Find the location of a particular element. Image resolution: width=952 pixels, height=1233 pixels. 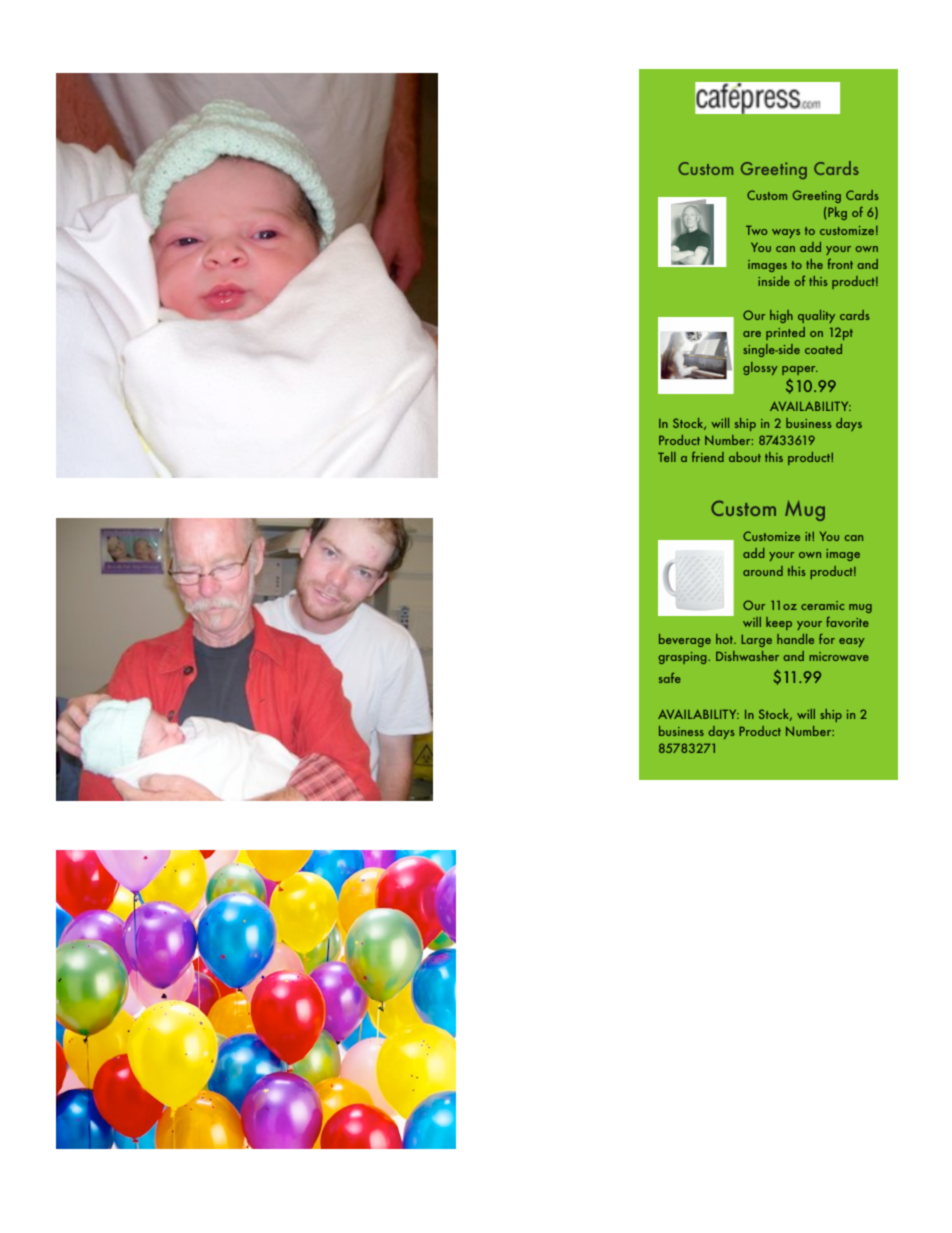

Pkg is located at coordinates (837, 213).
